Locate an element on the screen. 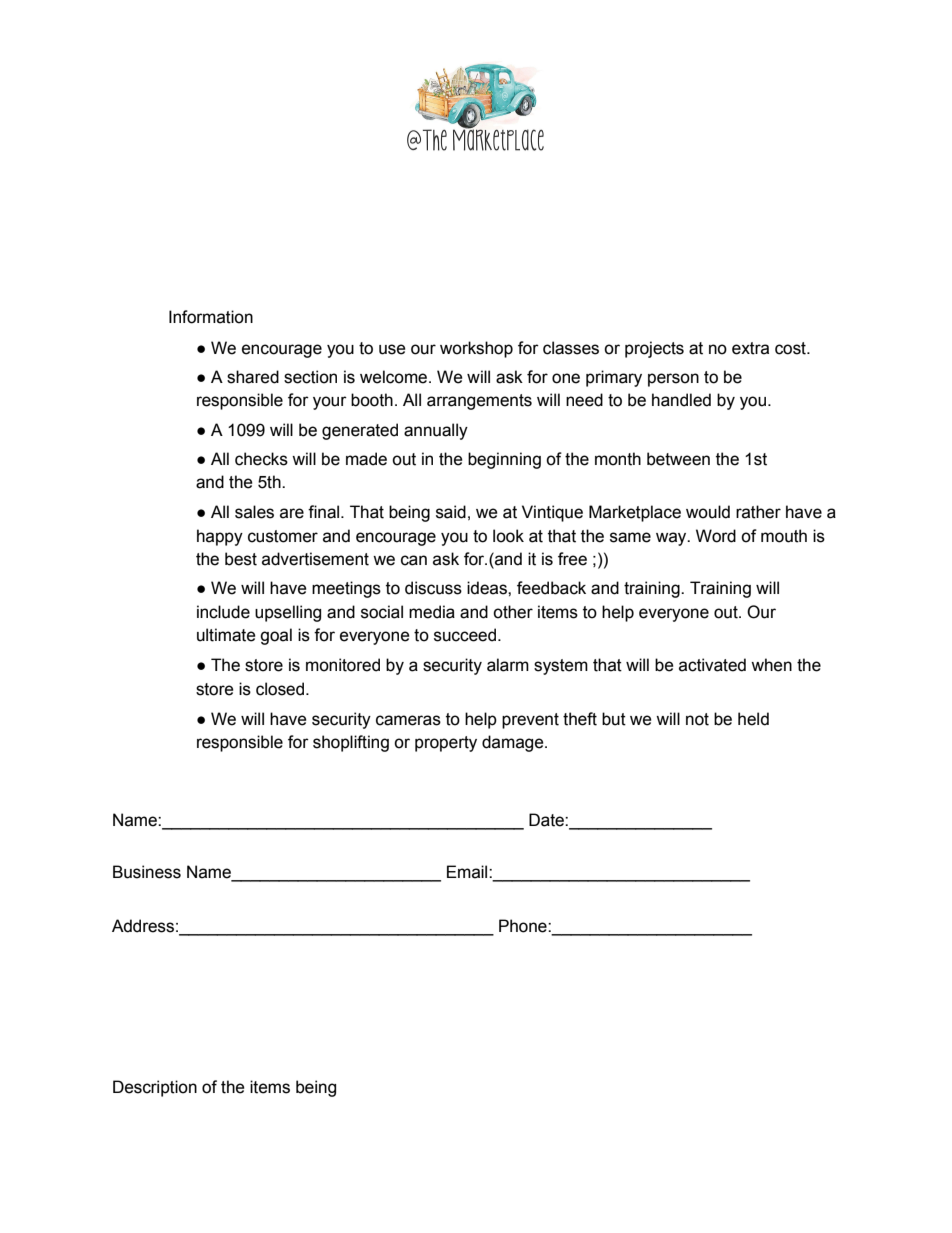  cameras is located at coordinates (408, 720).
